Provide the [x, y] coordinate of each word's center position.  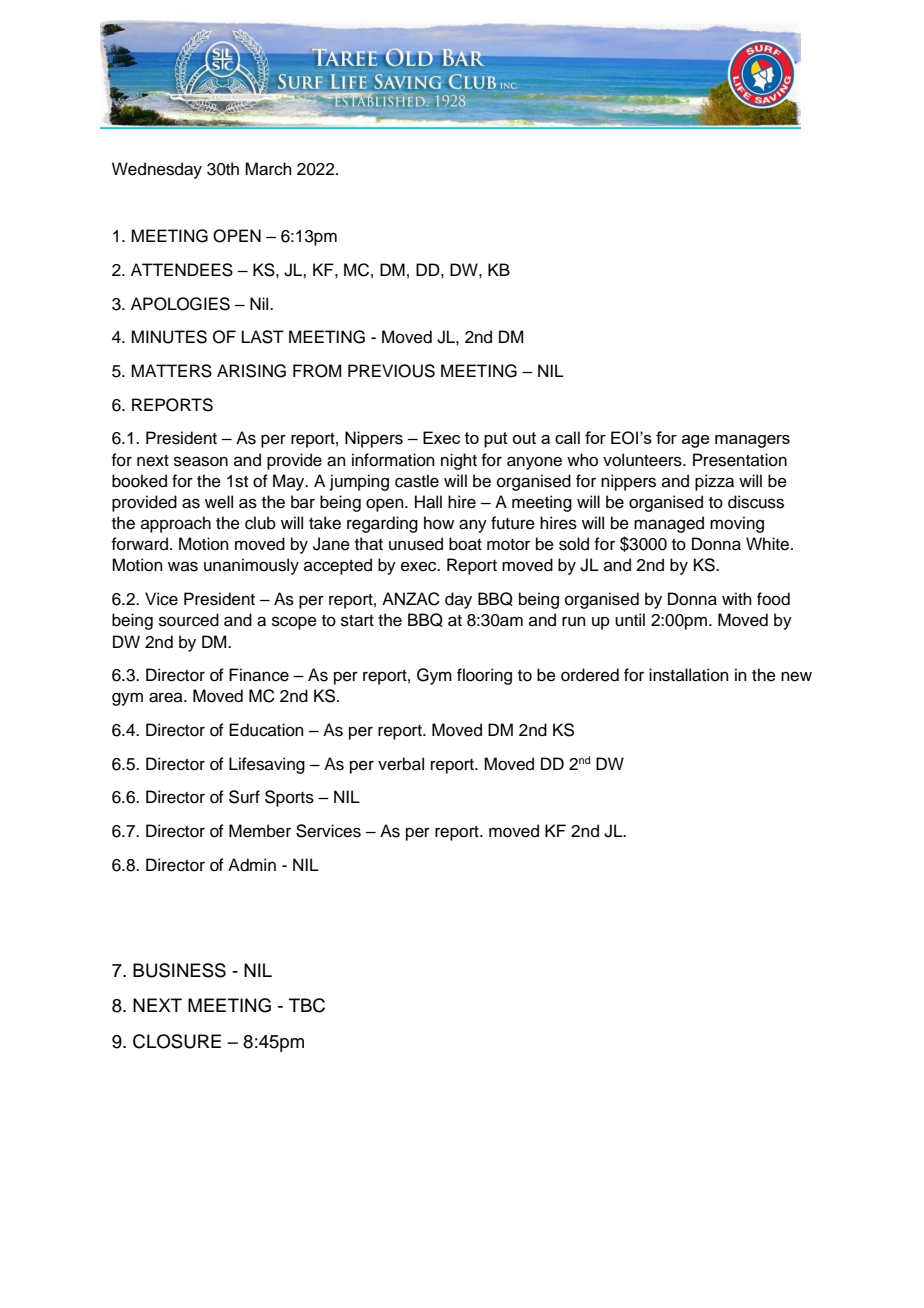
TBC [307, 1005]
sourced [189, 620]
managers [752, 441]
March [268, 169]
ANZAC [411, 599]
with [737, 598]
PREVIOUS [391, 371]
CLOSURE [177, 1041]
